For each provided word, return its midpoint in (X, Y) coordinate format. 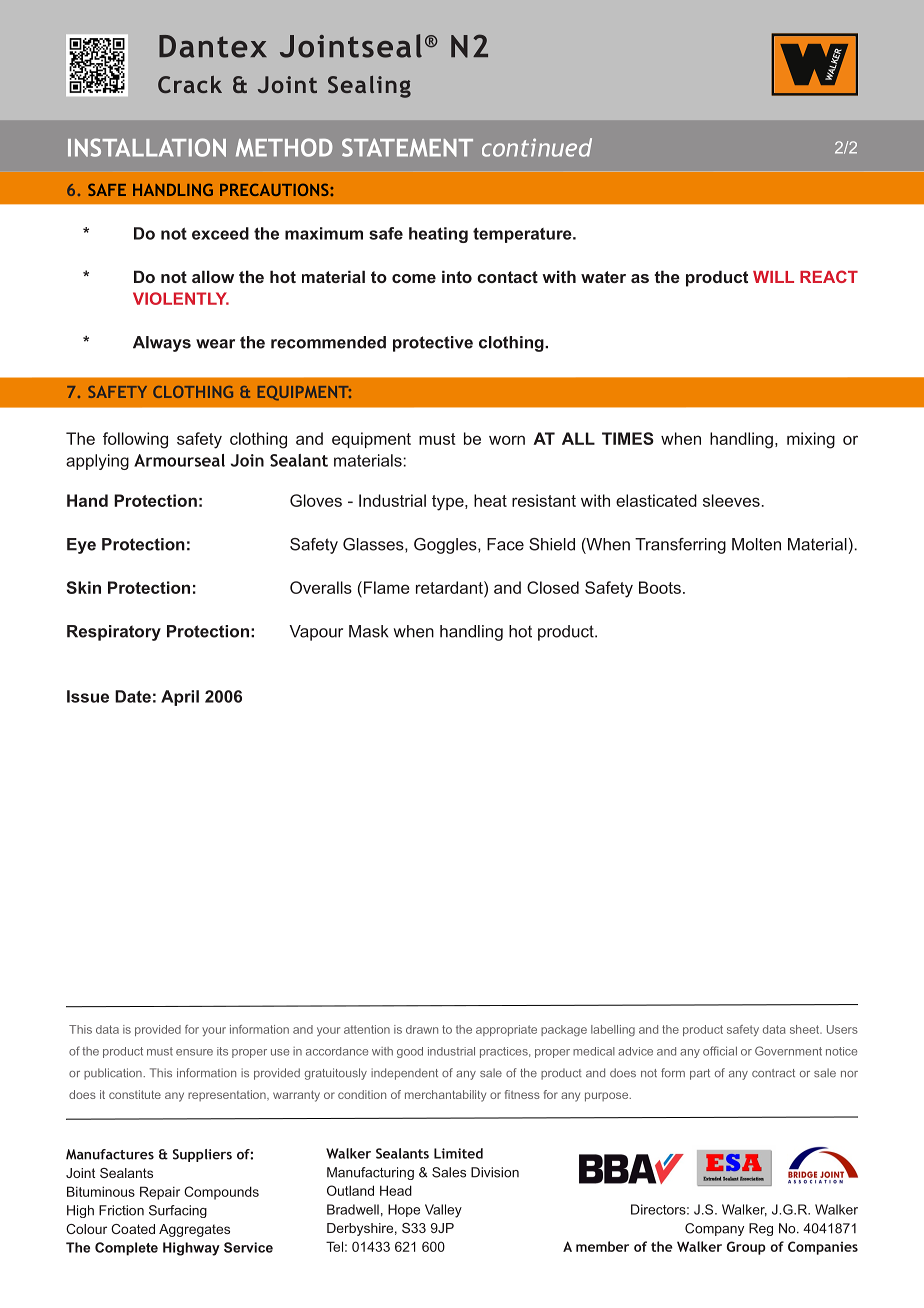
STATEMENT (407, 147)
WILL (773, 277)
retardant (450, 587)
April (180, 698)
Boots (660, 587)
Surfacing (178, 1211)
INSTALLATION (147, 147)
